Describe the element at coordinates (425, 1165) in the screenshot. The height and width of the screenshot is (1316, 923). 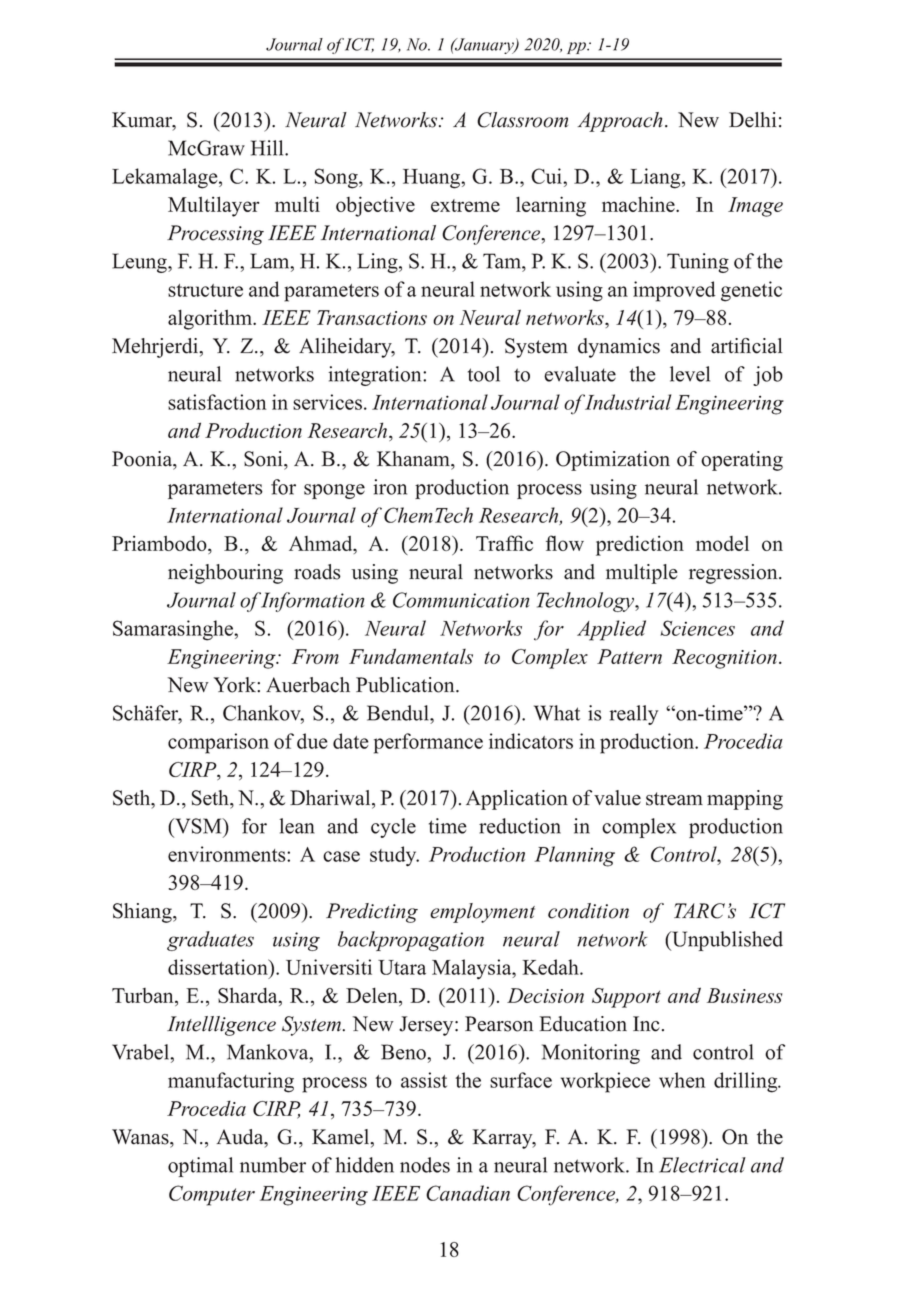
I see `nodes` at that location.
